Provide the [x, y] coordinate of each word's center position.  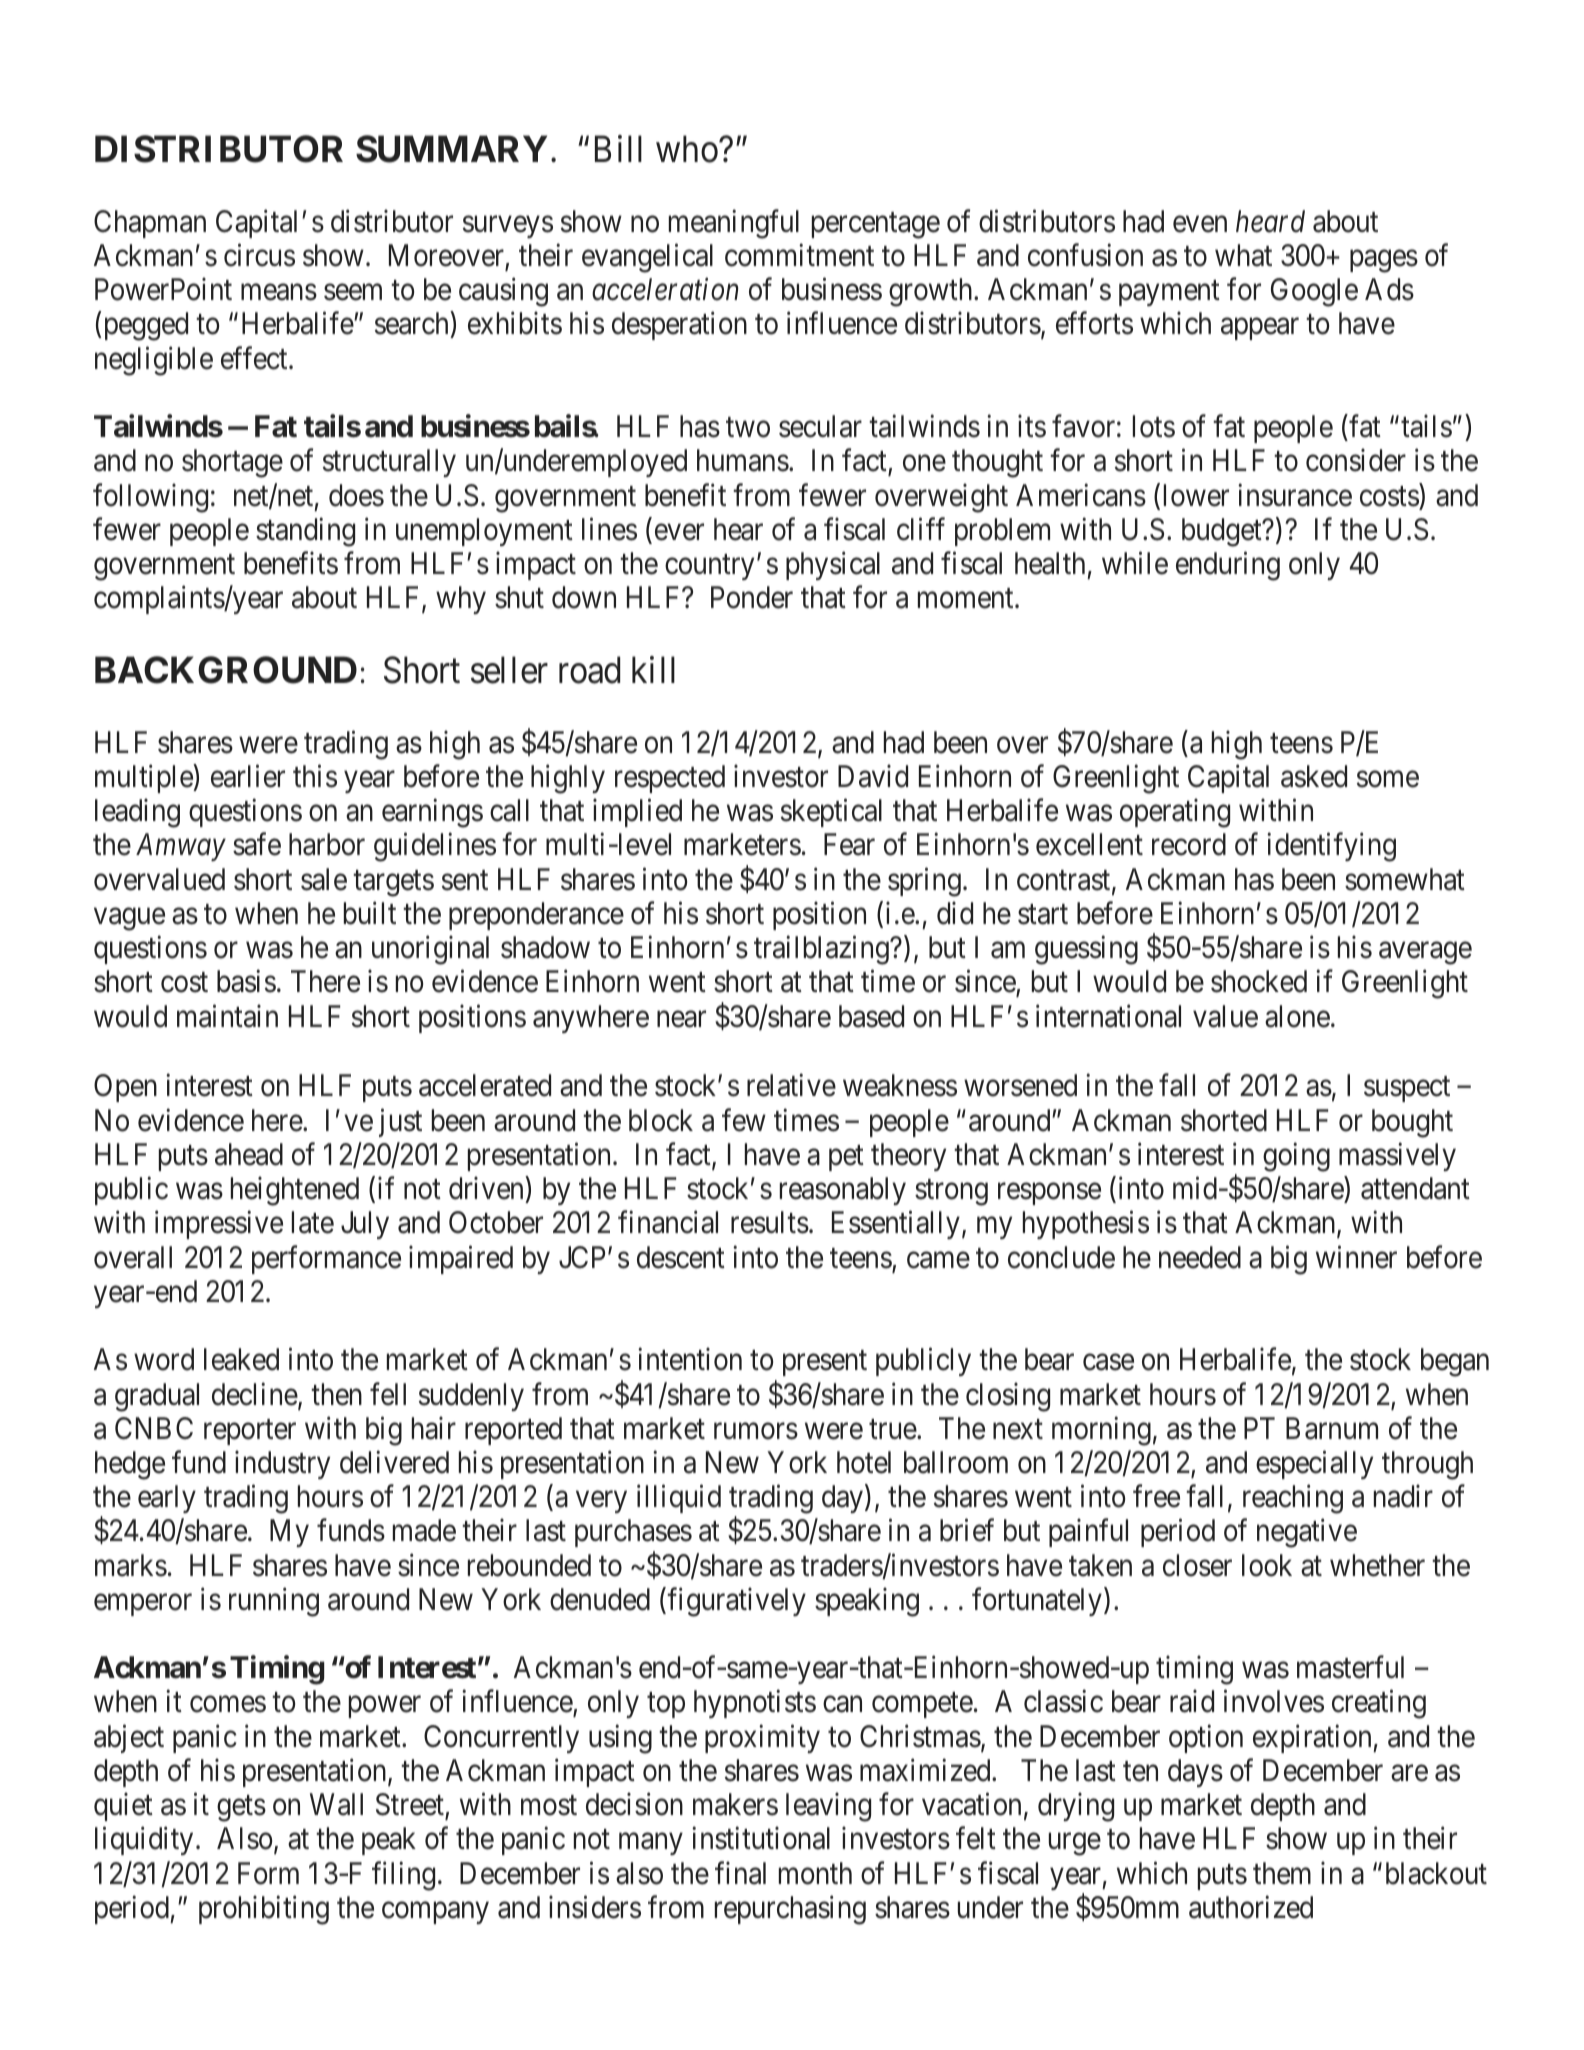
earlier [248, 776]
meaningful [734, 224]
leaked [241, 1359]
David [873, 776]
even [1200, 224]
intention [690, 1359]
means [279, 292]
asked [1314, 776]
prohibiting [264, 1910]
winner [1356, 1257]
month [815, 1873]
